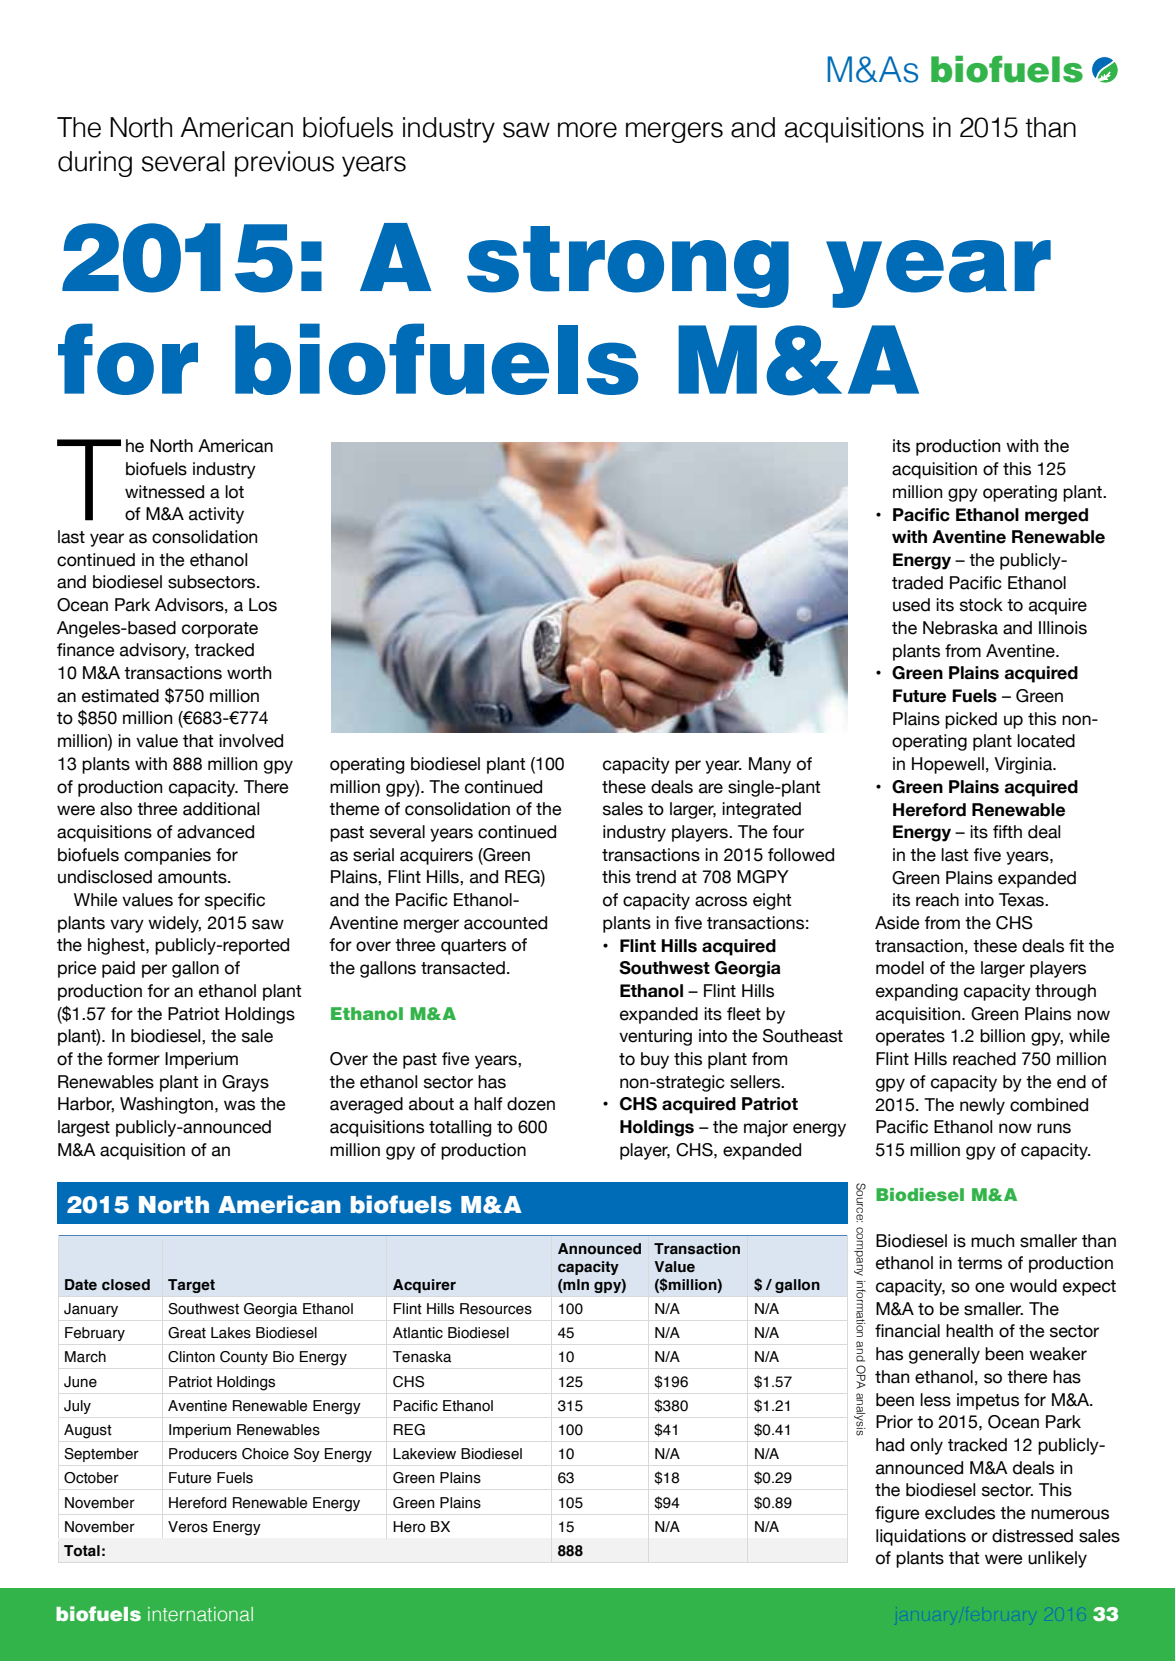 This screenshot has height=1661, width=1175. I want to click on international, so click(200, 1614).
